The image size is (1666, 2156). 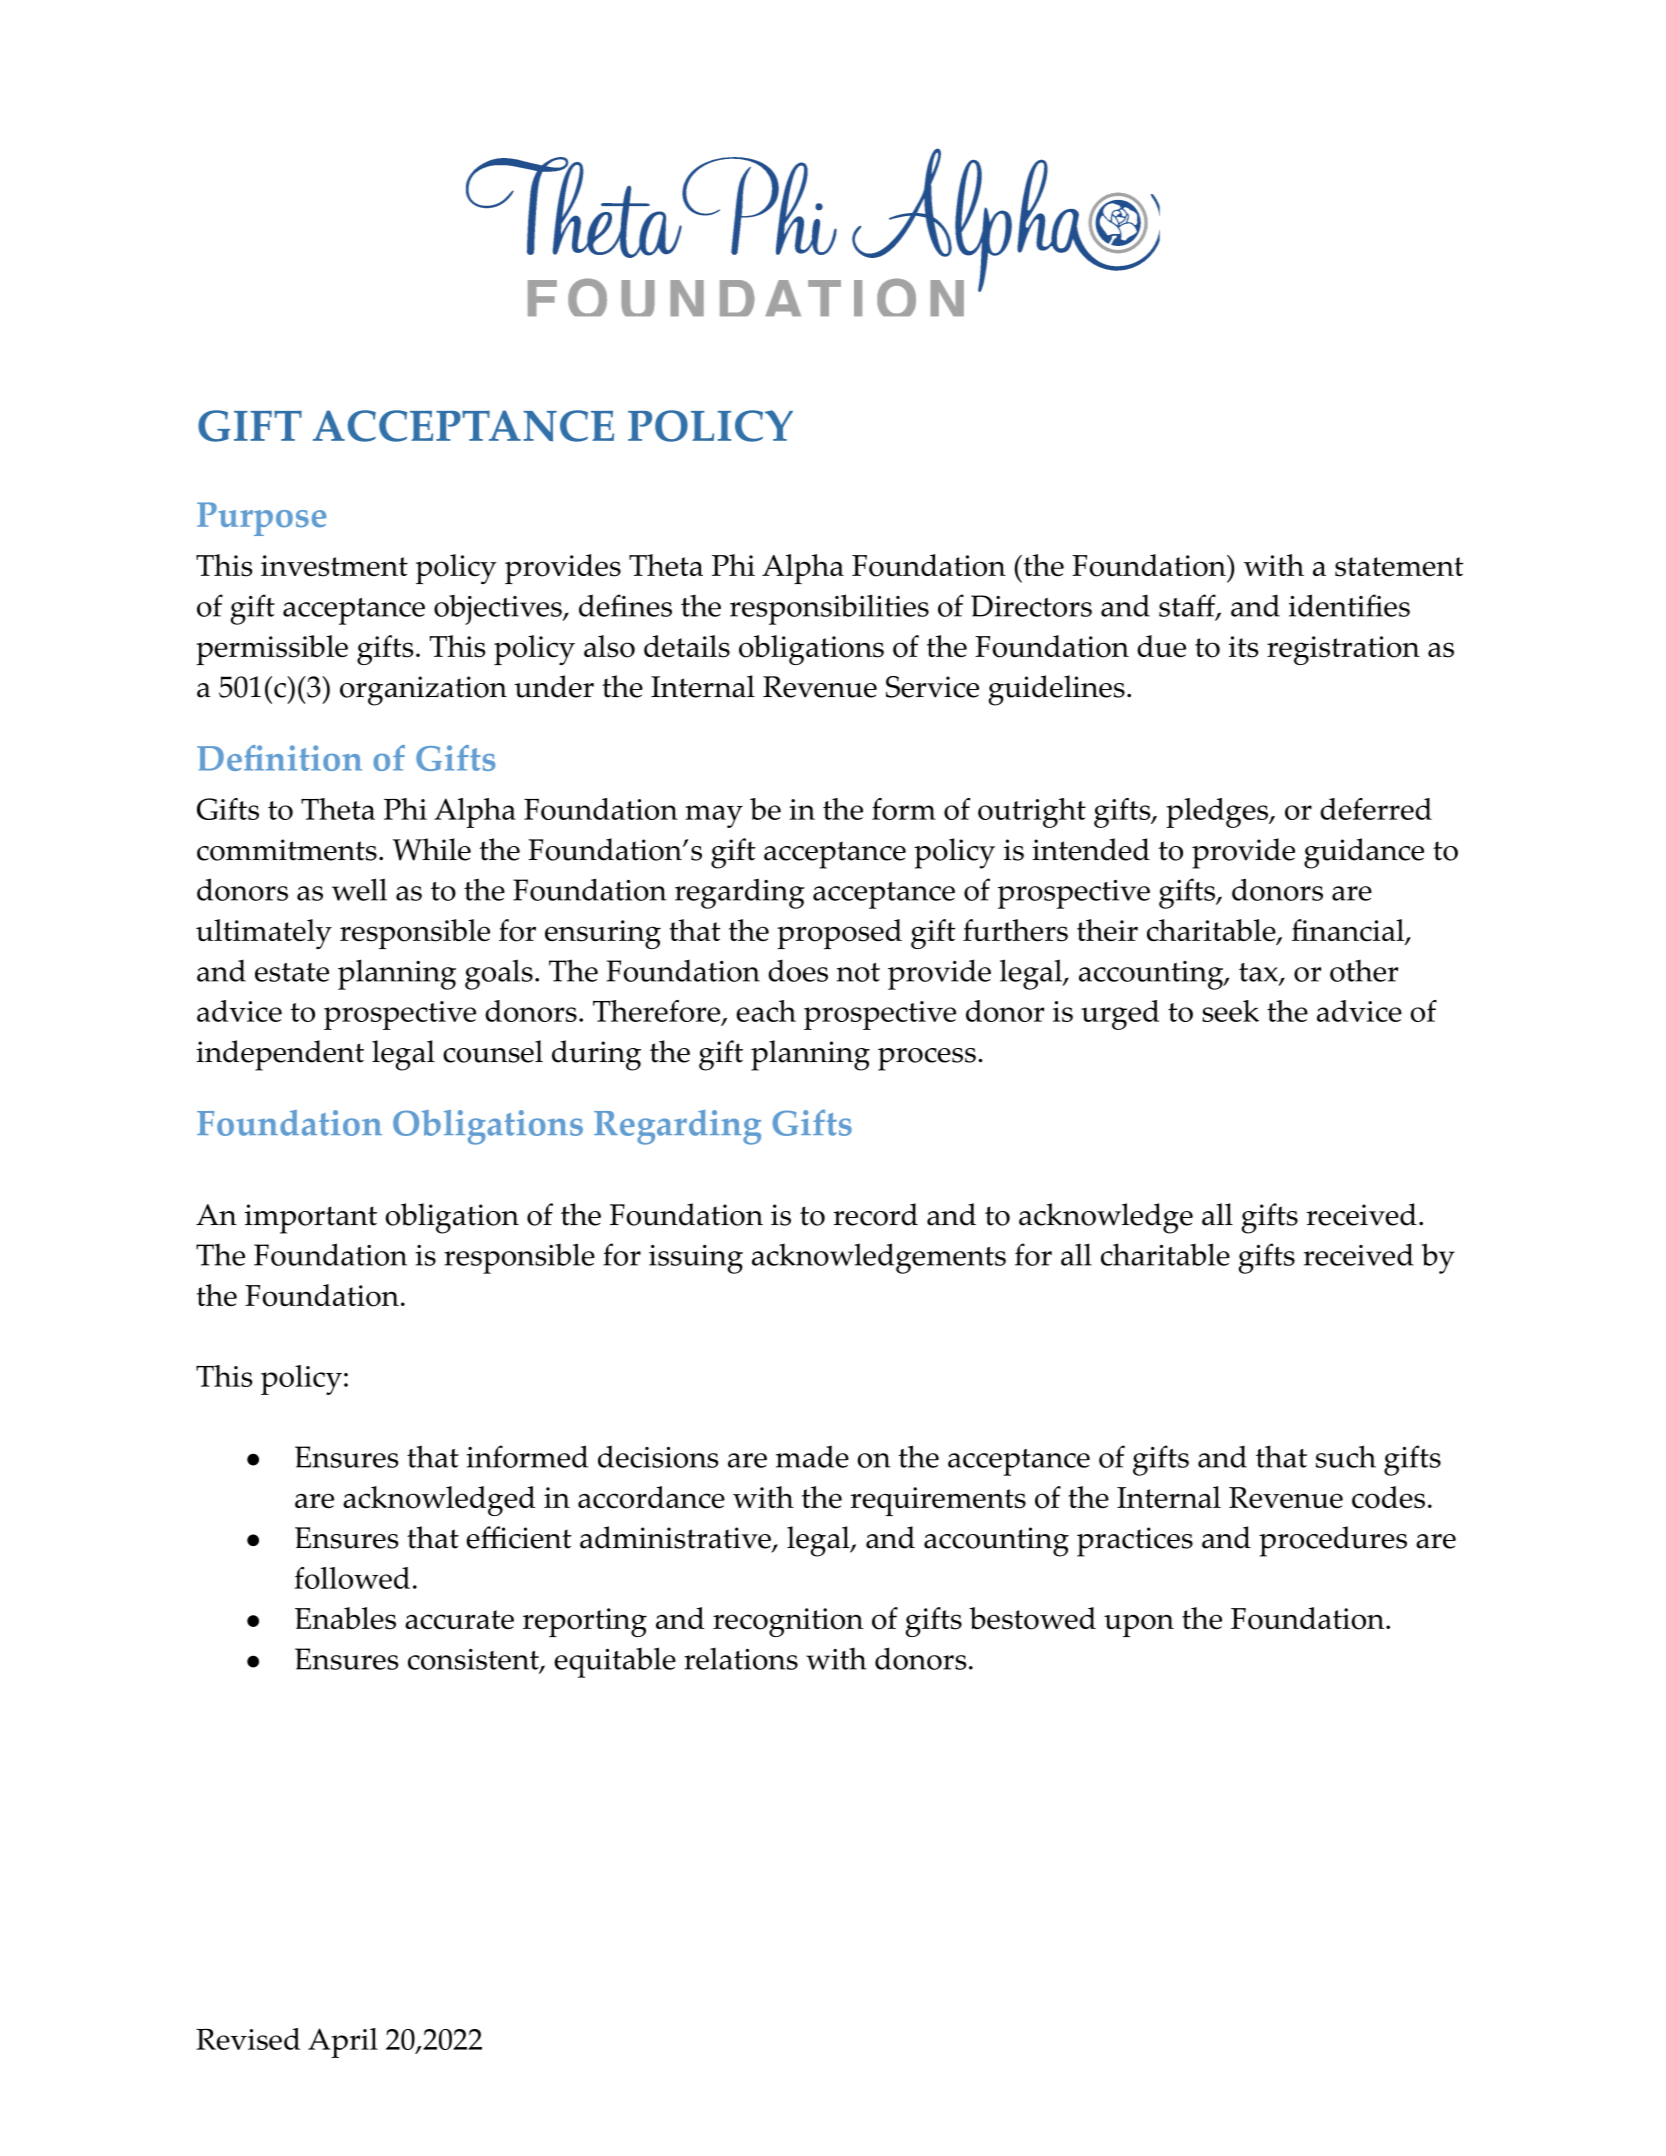 I want to click on followed, so click(x=352, y=1578).
